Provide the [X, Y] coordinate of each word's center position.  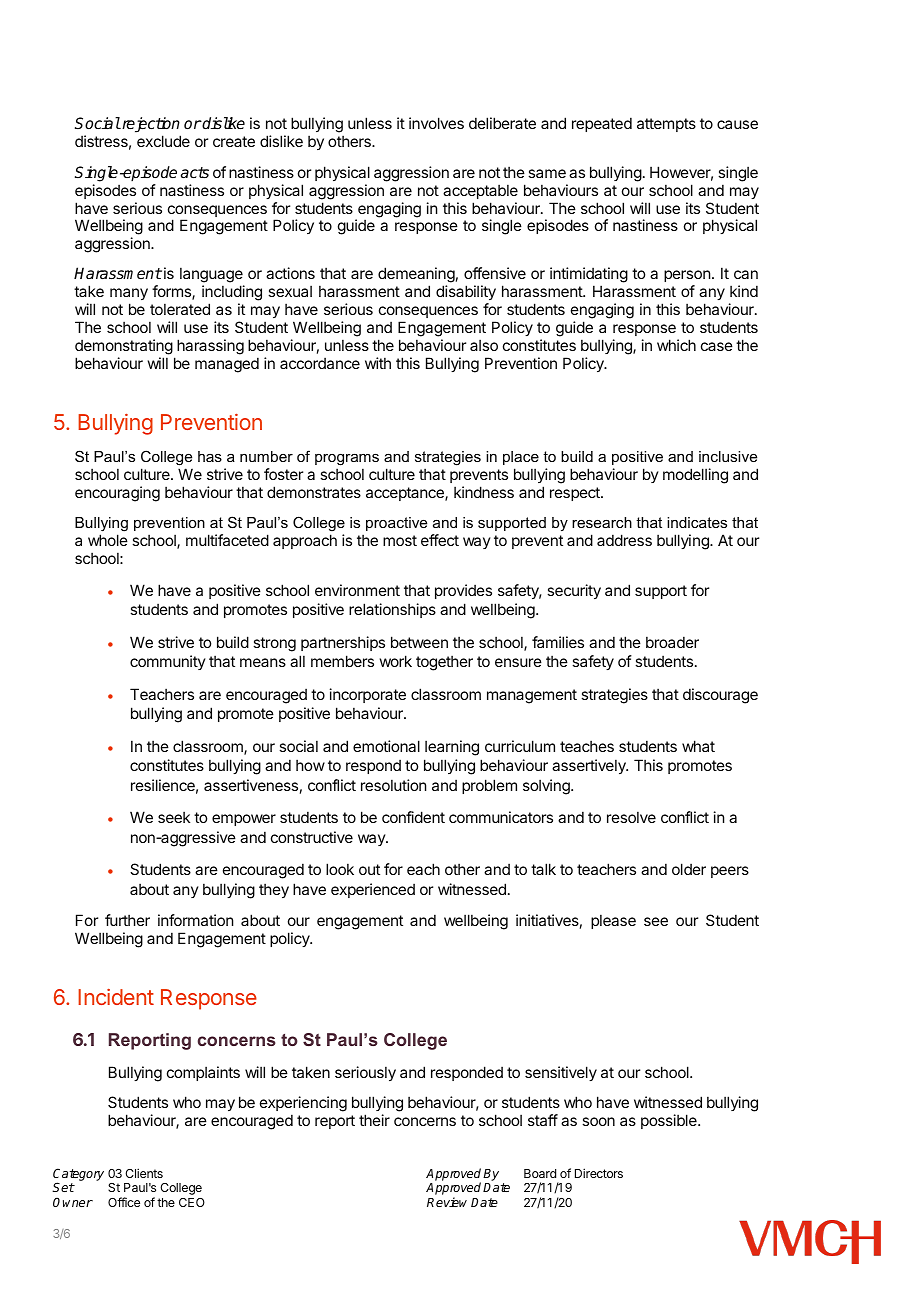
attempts [666, 125]
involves [436, 123]
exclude [163, 141]
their [374, 1120]
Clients [144, 1173]
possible [670, 1121]
